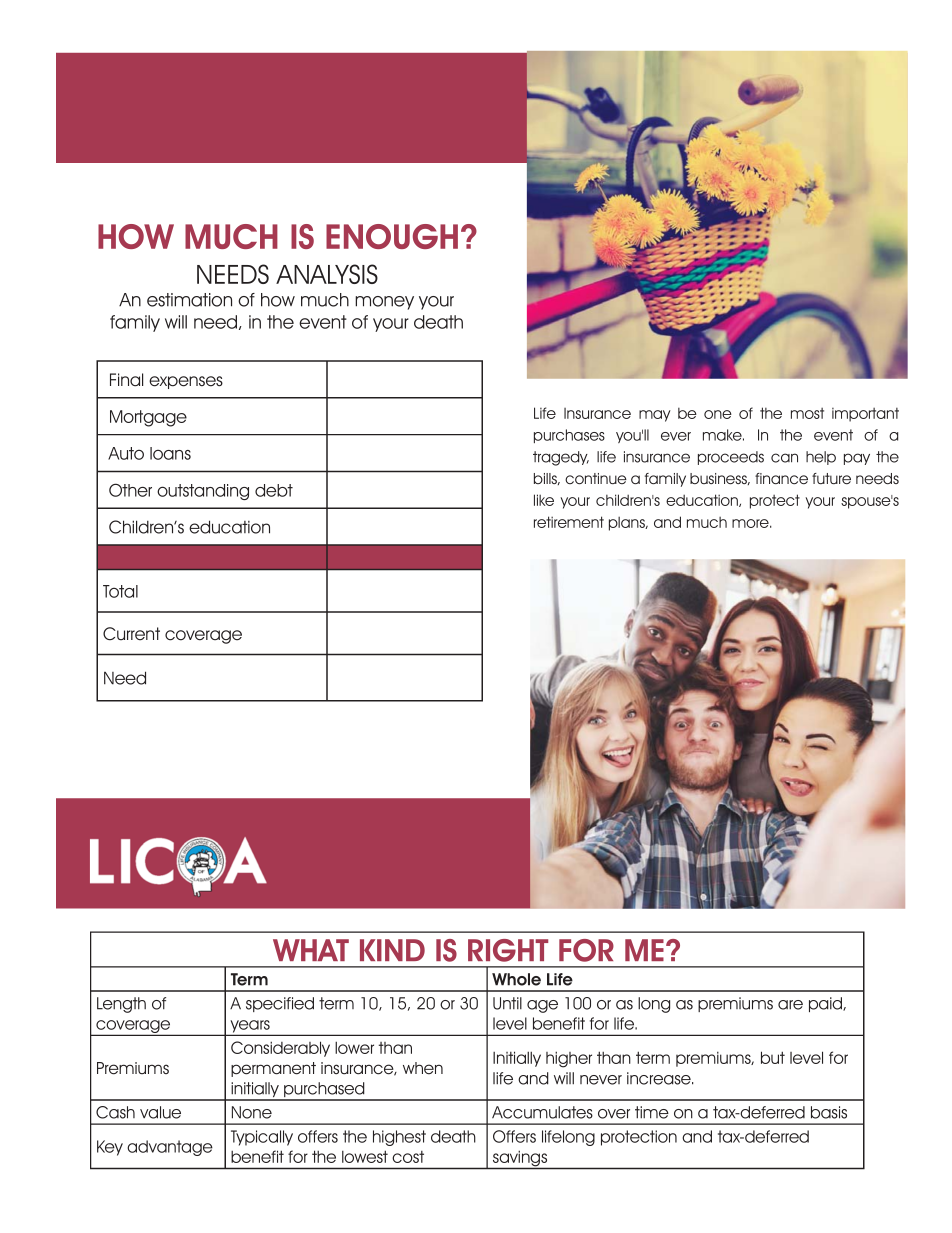  What do you see at coordinates (520, 1159) in the page?
I see `savings` at bounding box center [520, 1159].
